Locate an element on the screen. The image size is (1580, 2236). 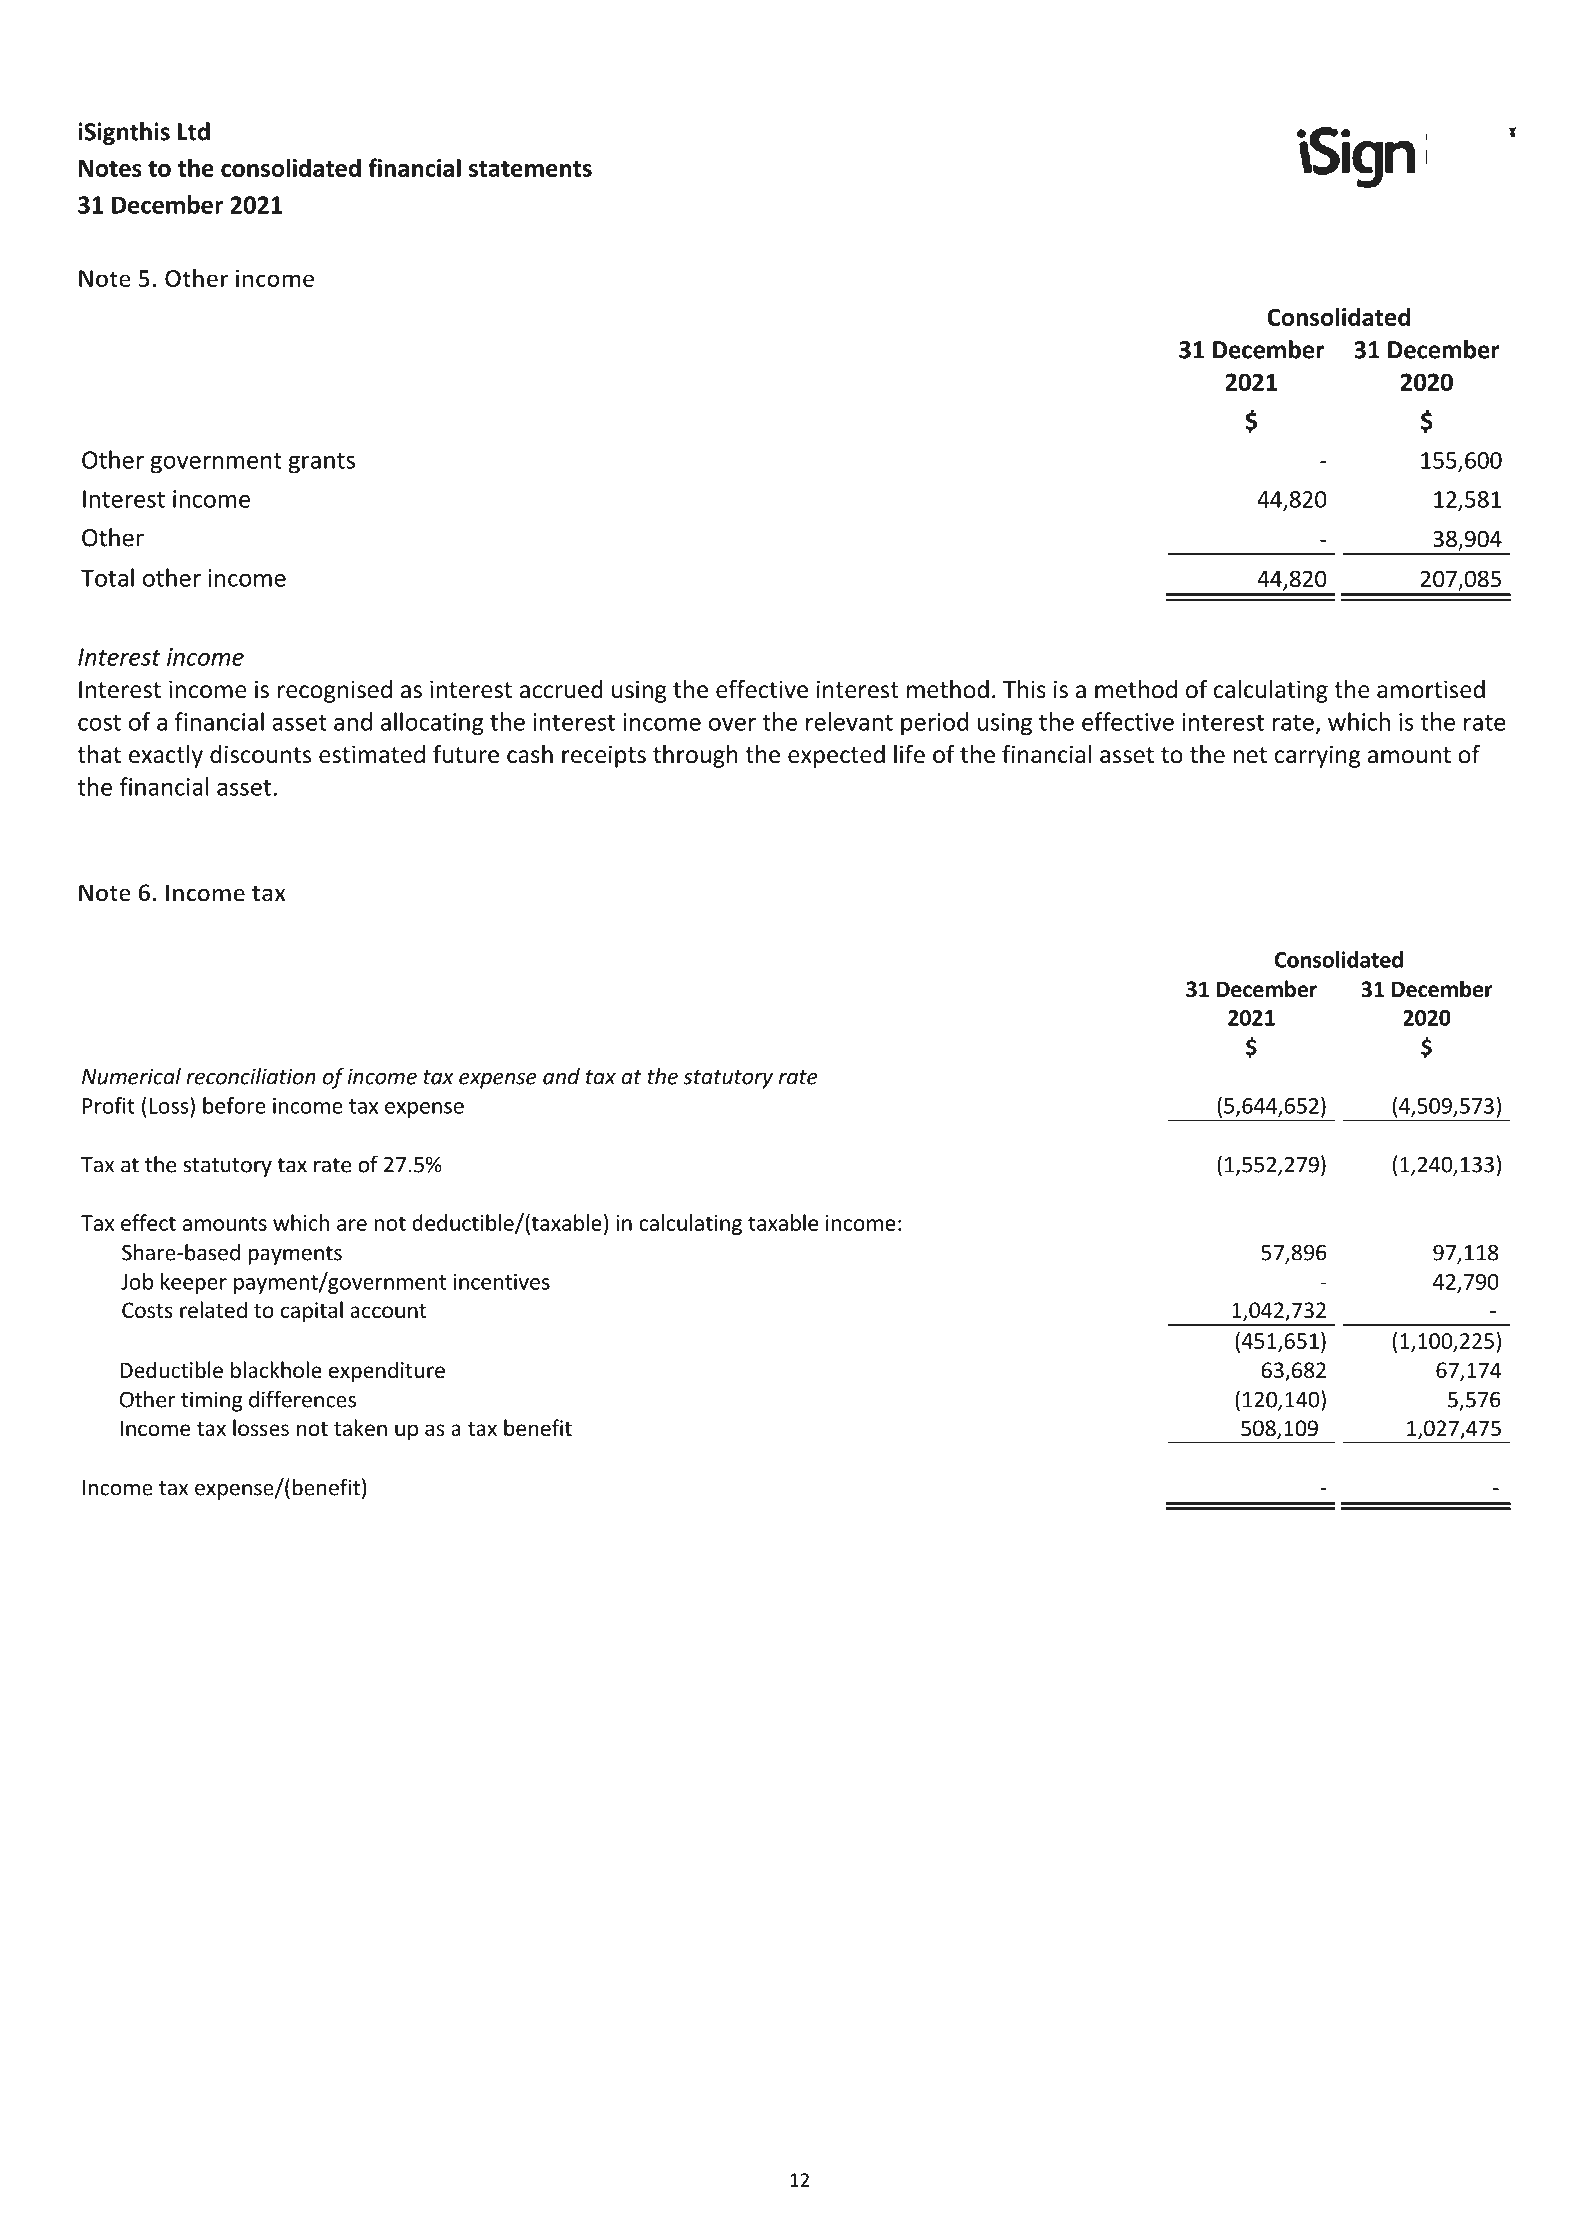
statements is located at coordinates (530, 169).
